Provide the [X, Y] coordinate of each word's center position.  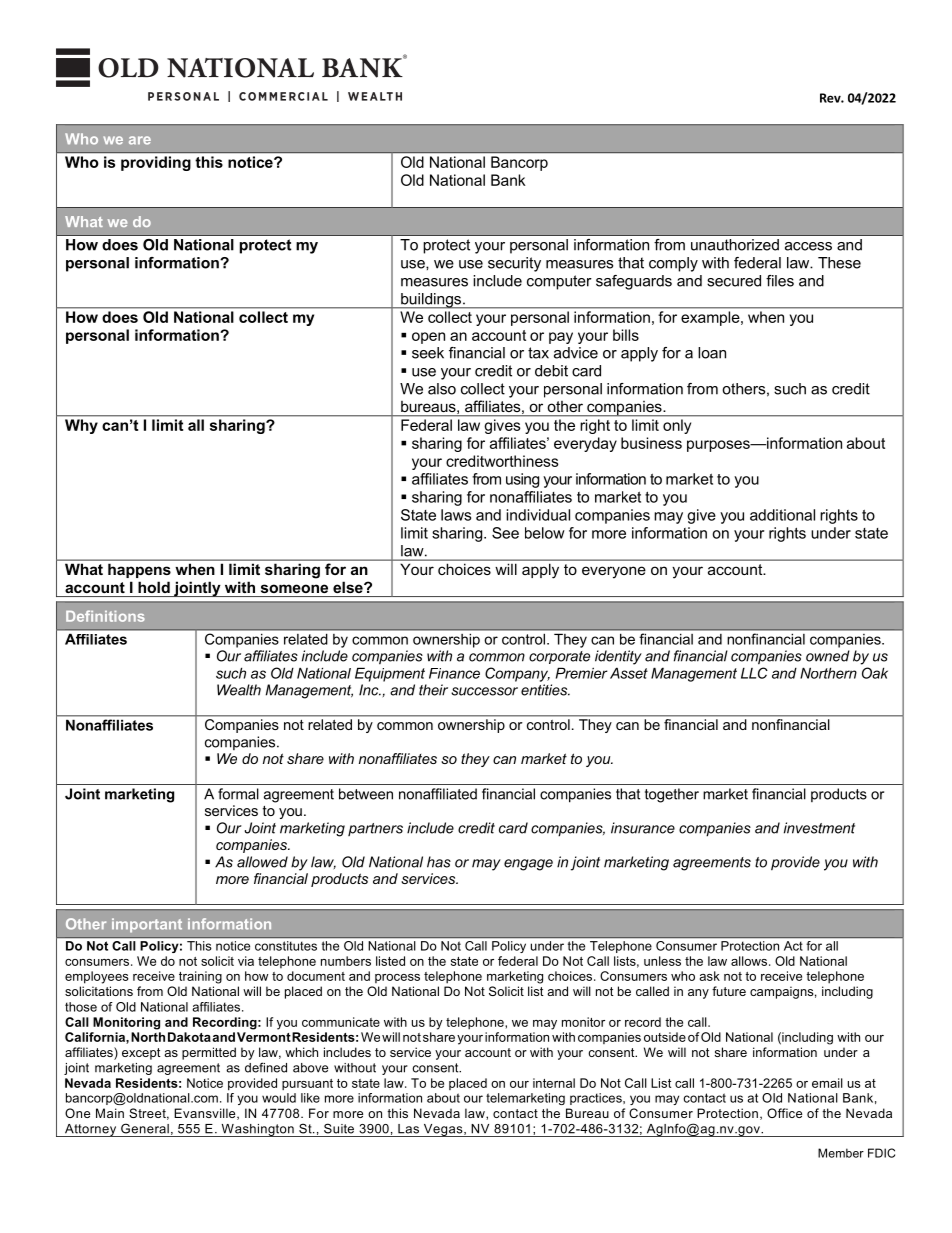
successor [484, 691]
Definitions [105, 616]
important [147, 925]
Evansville [206, 1114]
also [442, 389]
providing [156, 163]
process [397, 978]
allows [750, 961]
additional [782, 515]
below [545, 533]
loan [712, 353]
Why [81, 426]
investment [819, 828]
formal [238, 794]
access [808, 246]
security [514, 264]
